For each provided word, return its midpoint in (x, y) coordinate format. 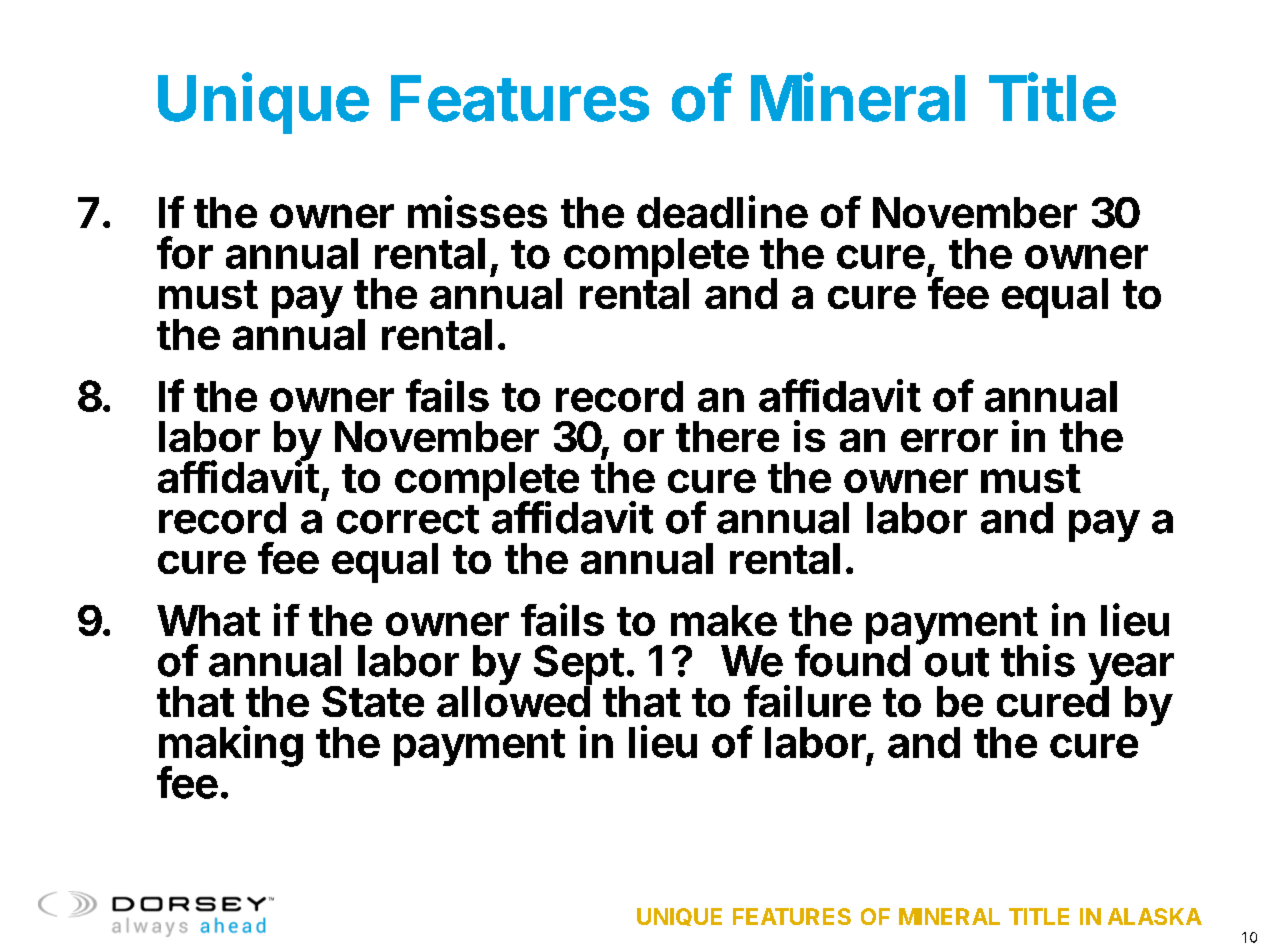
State (373, 701)
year (1131, 670)
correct (408, 519)
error (949, 440)
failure (807, 701)
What (208, 620)
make (724, 620)
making (231, 747)
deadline (722, 211)
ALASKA (1155, 916)
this (1038, 660)
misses (477, 211)
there (727, 436)
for (185, 252)
